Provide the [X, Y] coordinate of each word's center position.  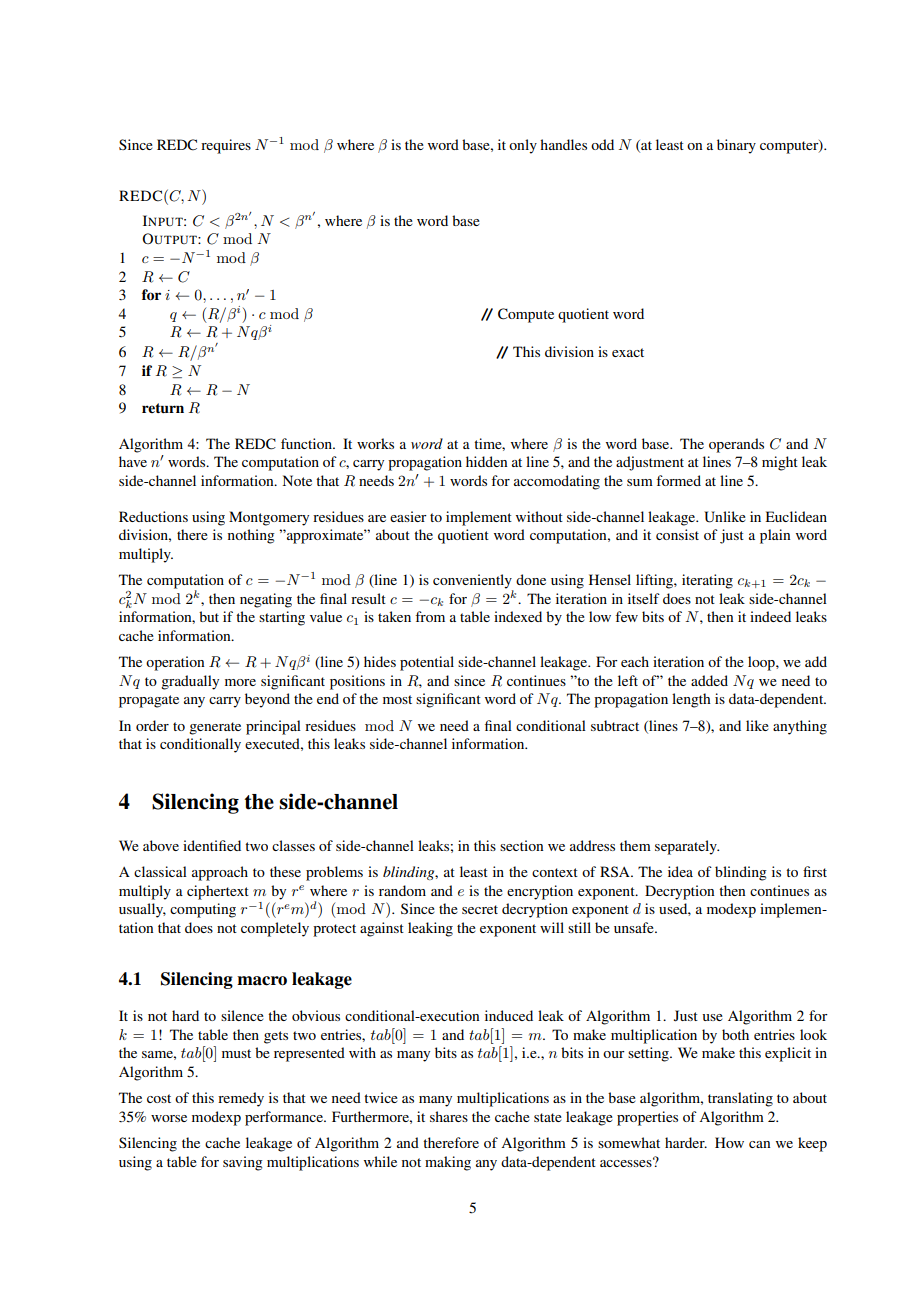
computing [203, 910]
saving [243, 1163]
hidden [486, 461]
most [397, 699]
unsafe [635, 927]
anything [800, 727]
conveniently [473, 582]
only [523, 146]
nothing [251, 536]
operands [736, 445]
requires [226, 146]
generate [215, 728]
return [163, 408]
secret [480, 909]
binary [736, 146]
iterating [707, 581]
